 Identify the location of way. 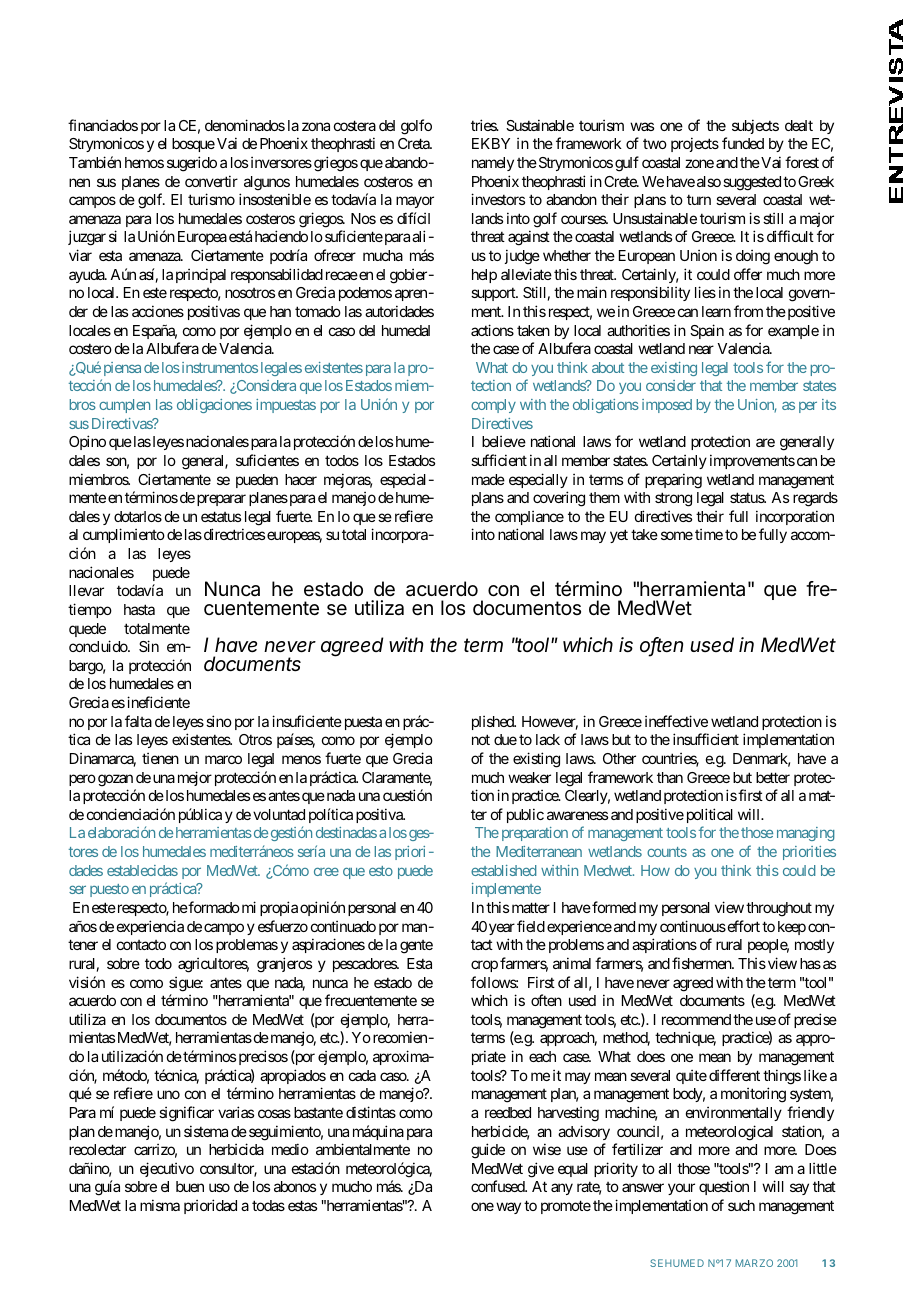
(508, 1208).
